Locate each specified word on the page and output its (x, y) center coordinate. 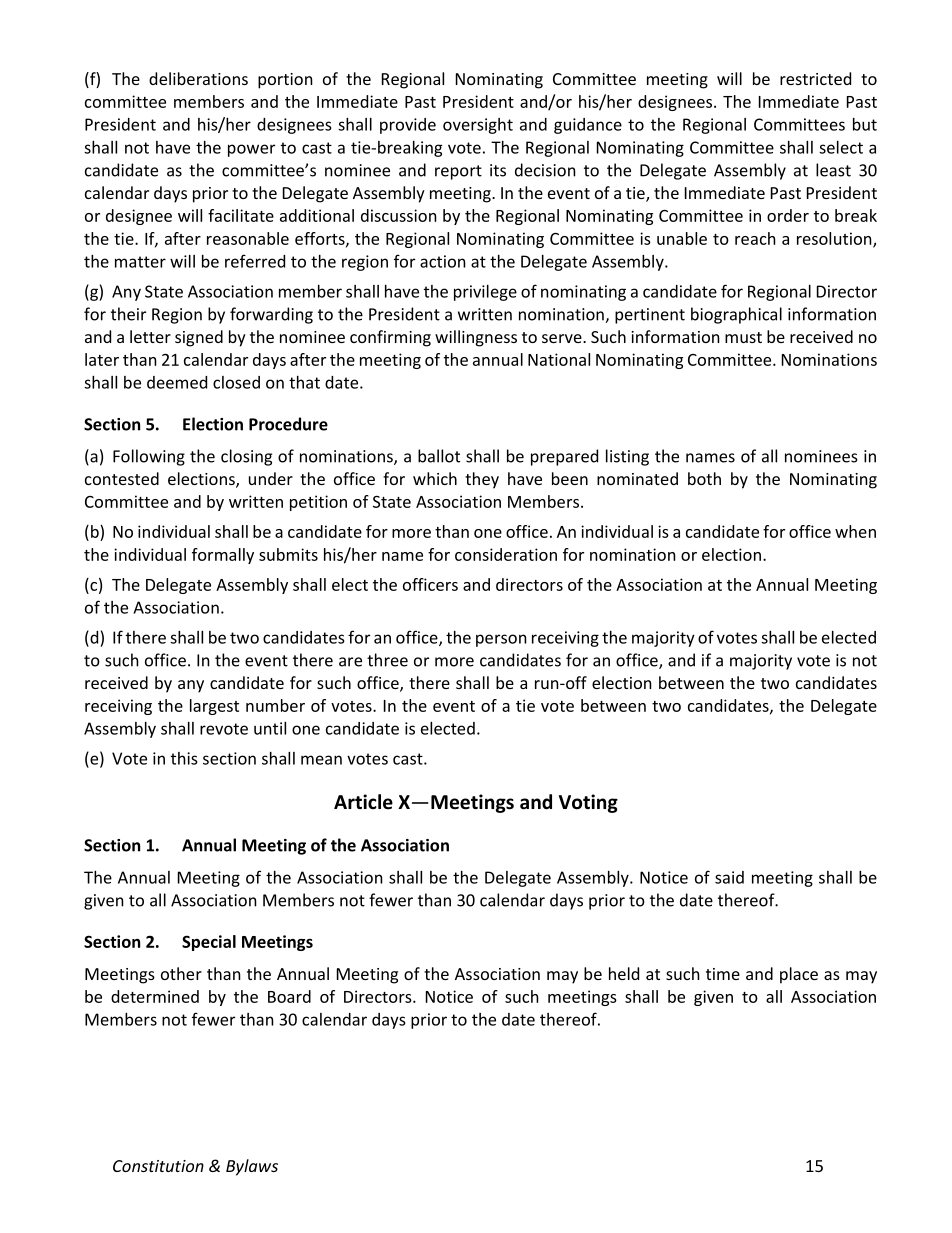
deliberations (198, 78)
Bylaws (252, 1167)
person (501, 640)
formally (223, 556)
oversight (478, 126)
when (855, 531)
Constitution (158, 1166)
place (799, 975)
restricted (815, 78)
